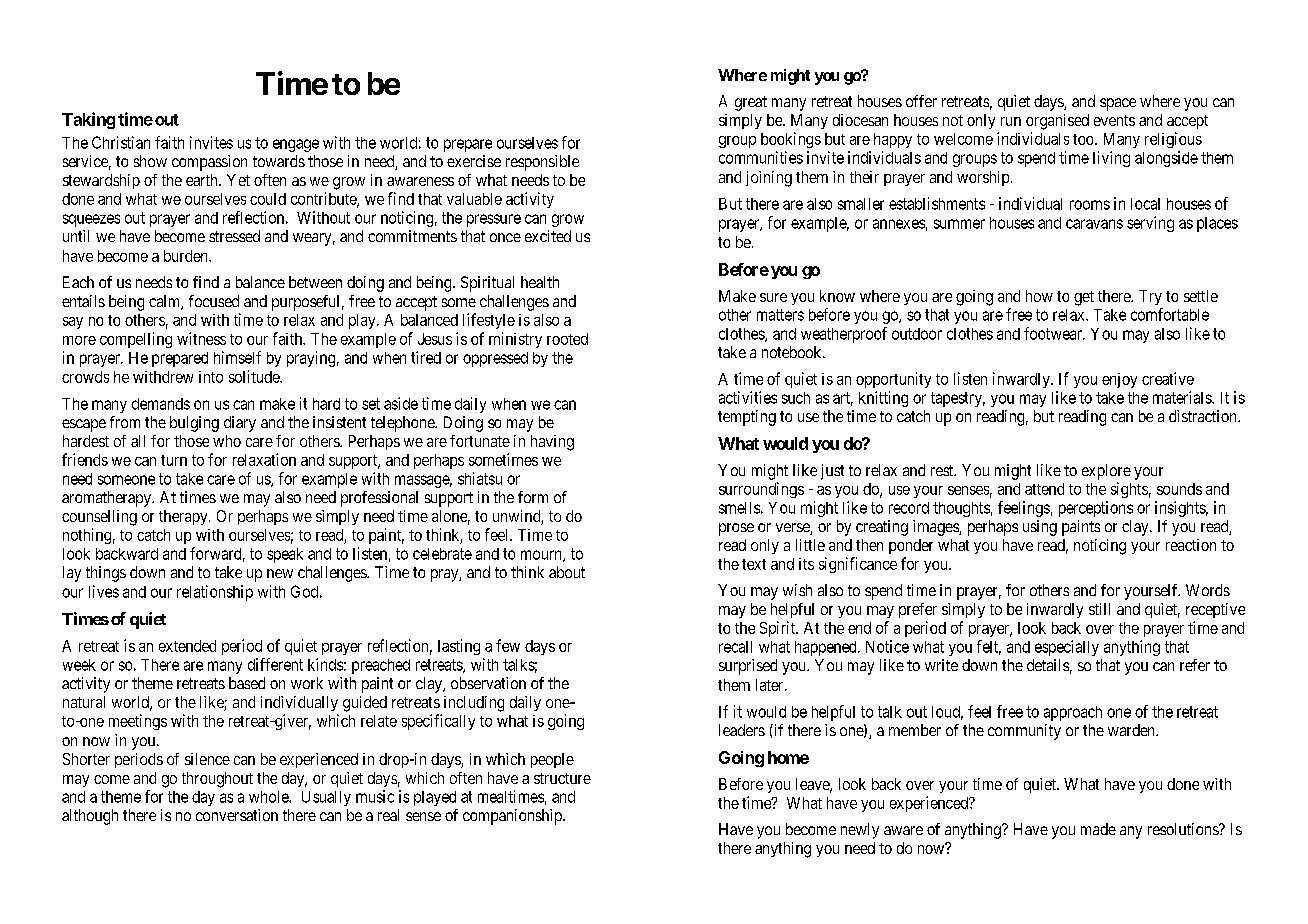  What do you see at coordinates (540, 282) in the image?
I see `health` at bounding box center [540, 282].
